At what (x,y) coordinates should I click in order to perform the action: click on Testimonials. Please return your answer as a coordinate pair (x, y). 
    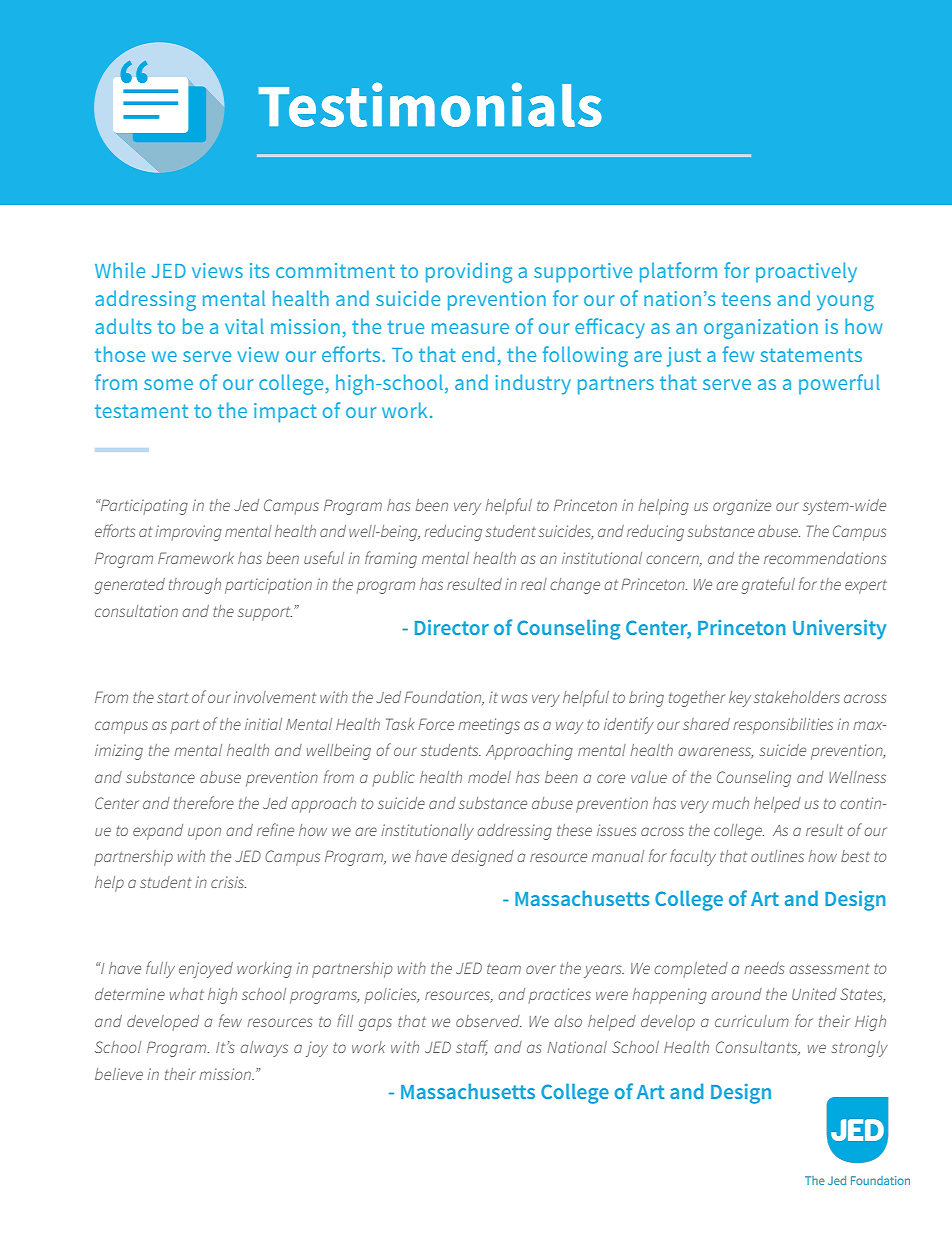
    Looking at the image, I should click on (430, 104).
